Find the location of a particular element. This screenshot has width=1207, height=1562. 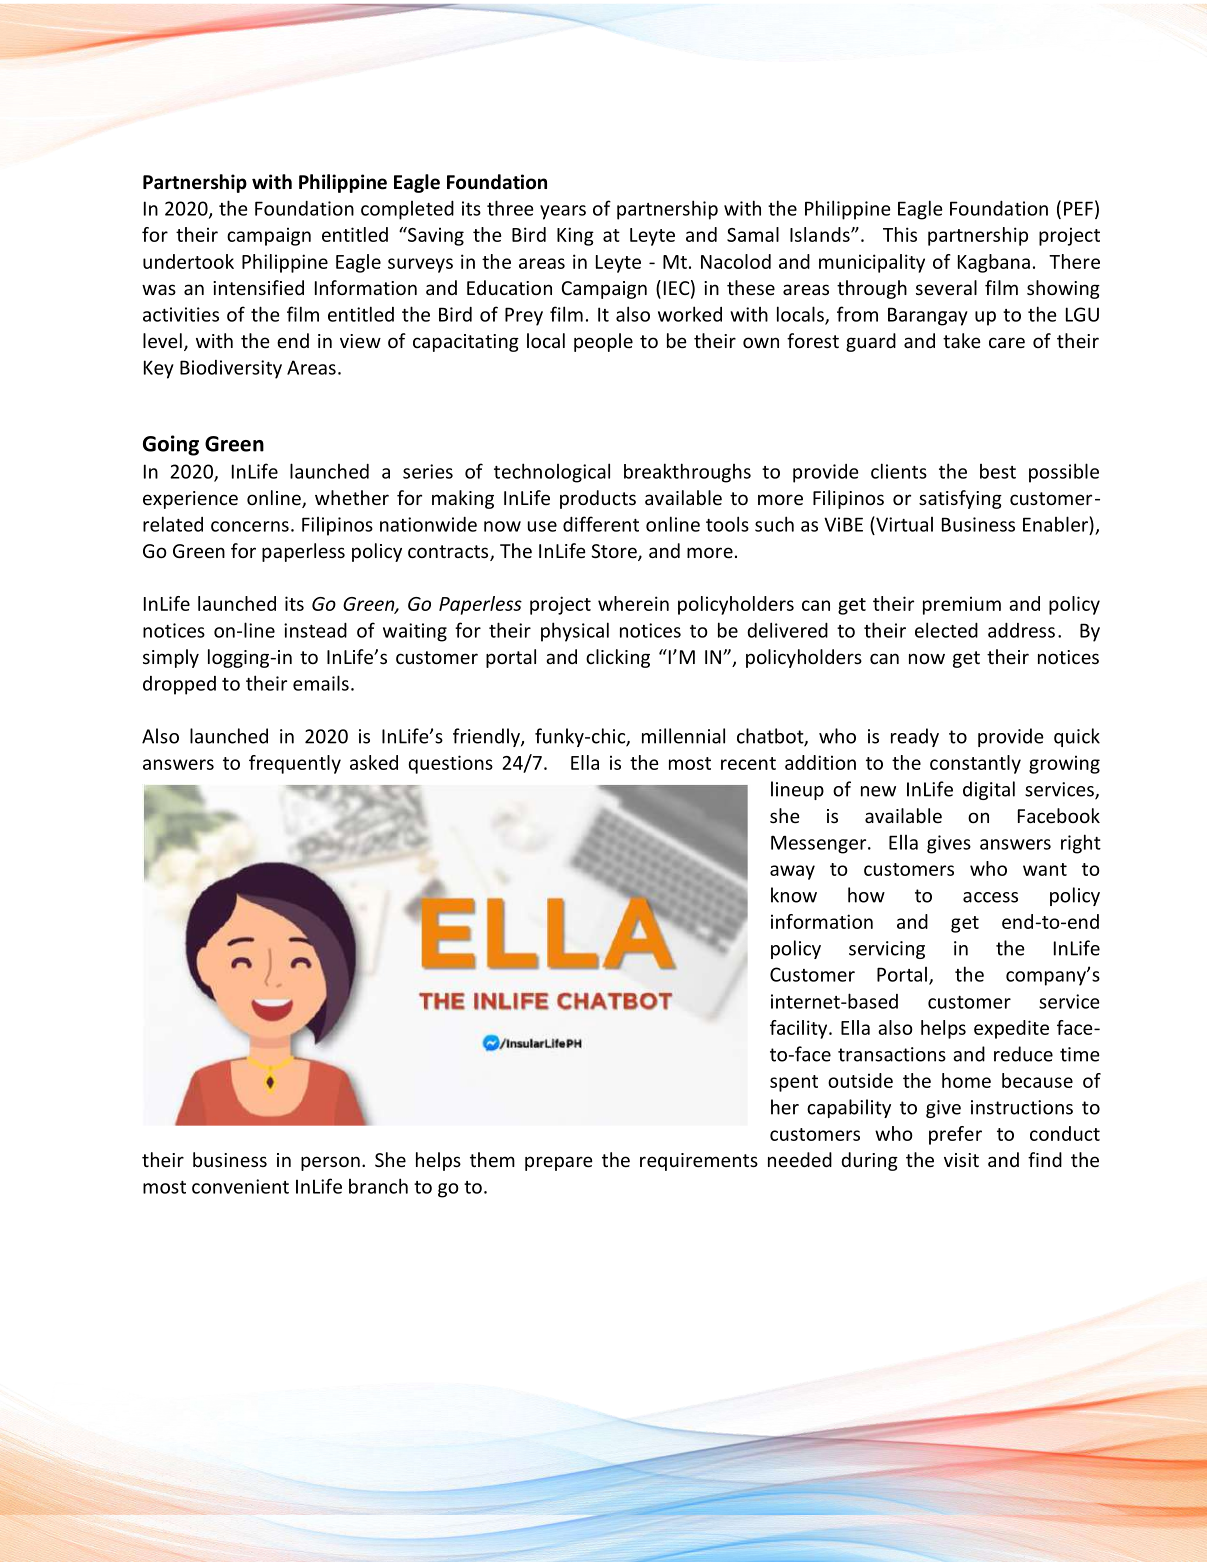

years is located at coordinates (563, 212).
